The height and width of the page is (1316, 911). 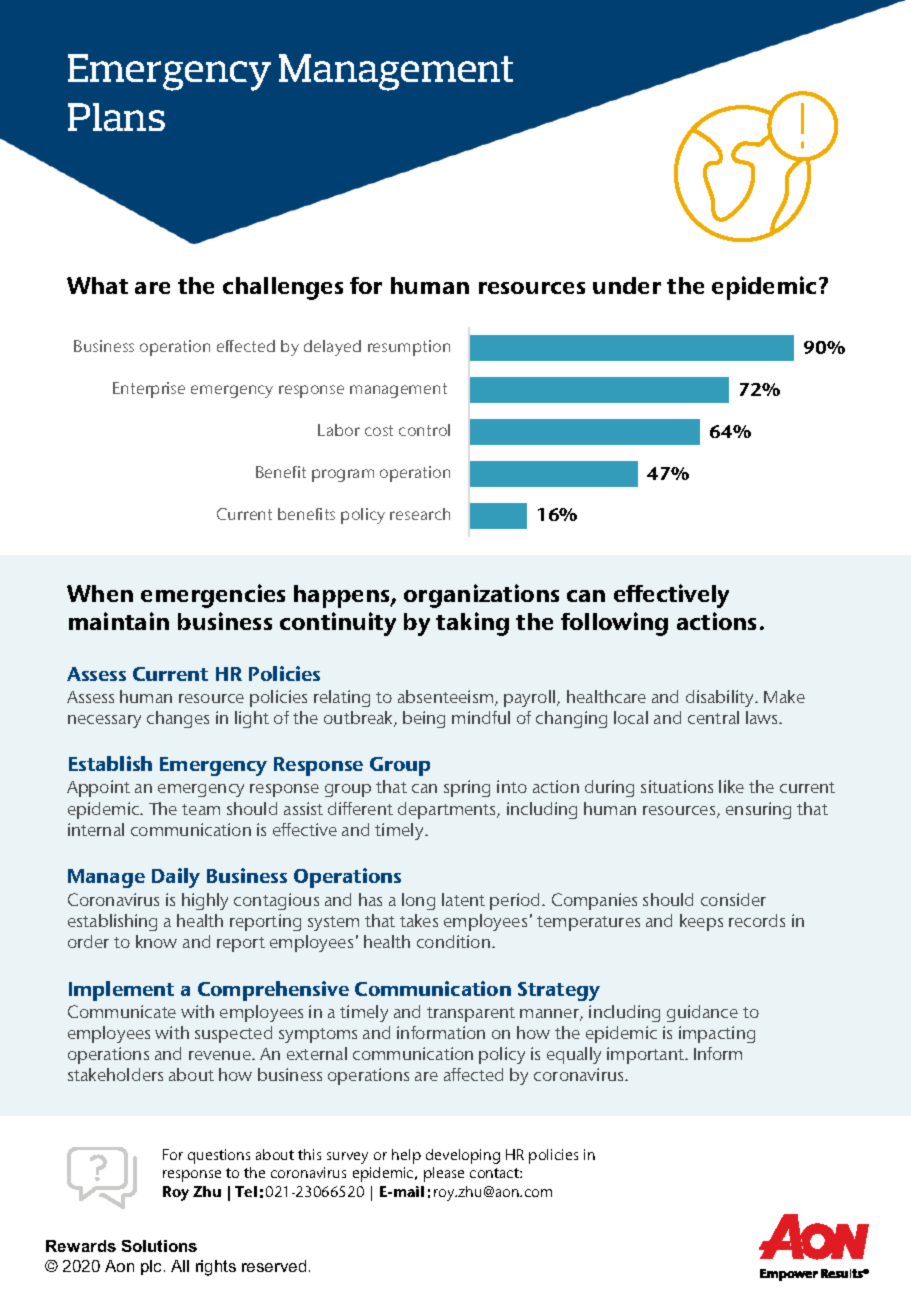 What do you see at coordinates (176, 878) in the page?
I see `Daily` at bounding box center [176, 878].
